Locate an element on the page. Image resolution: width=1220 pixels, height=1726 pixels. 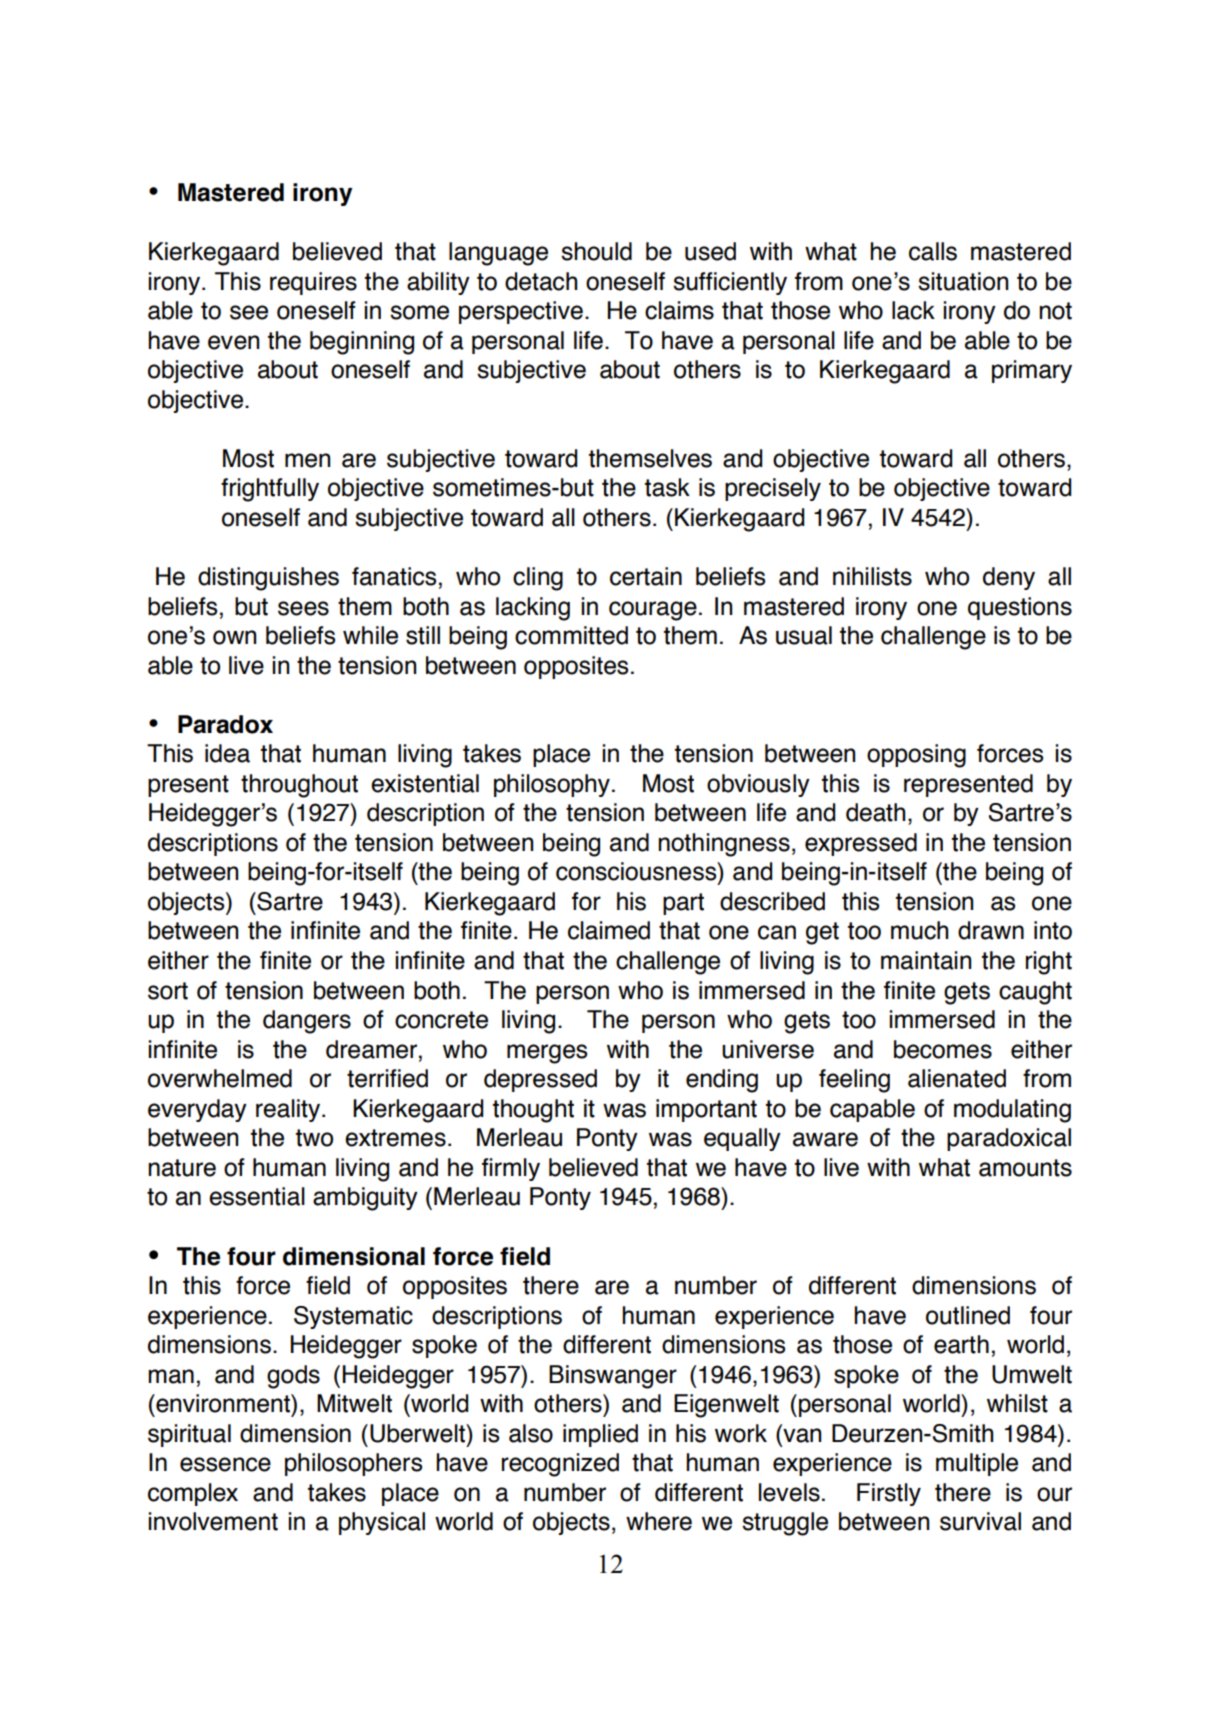
recognized is located at coordinates (560, 1465).
